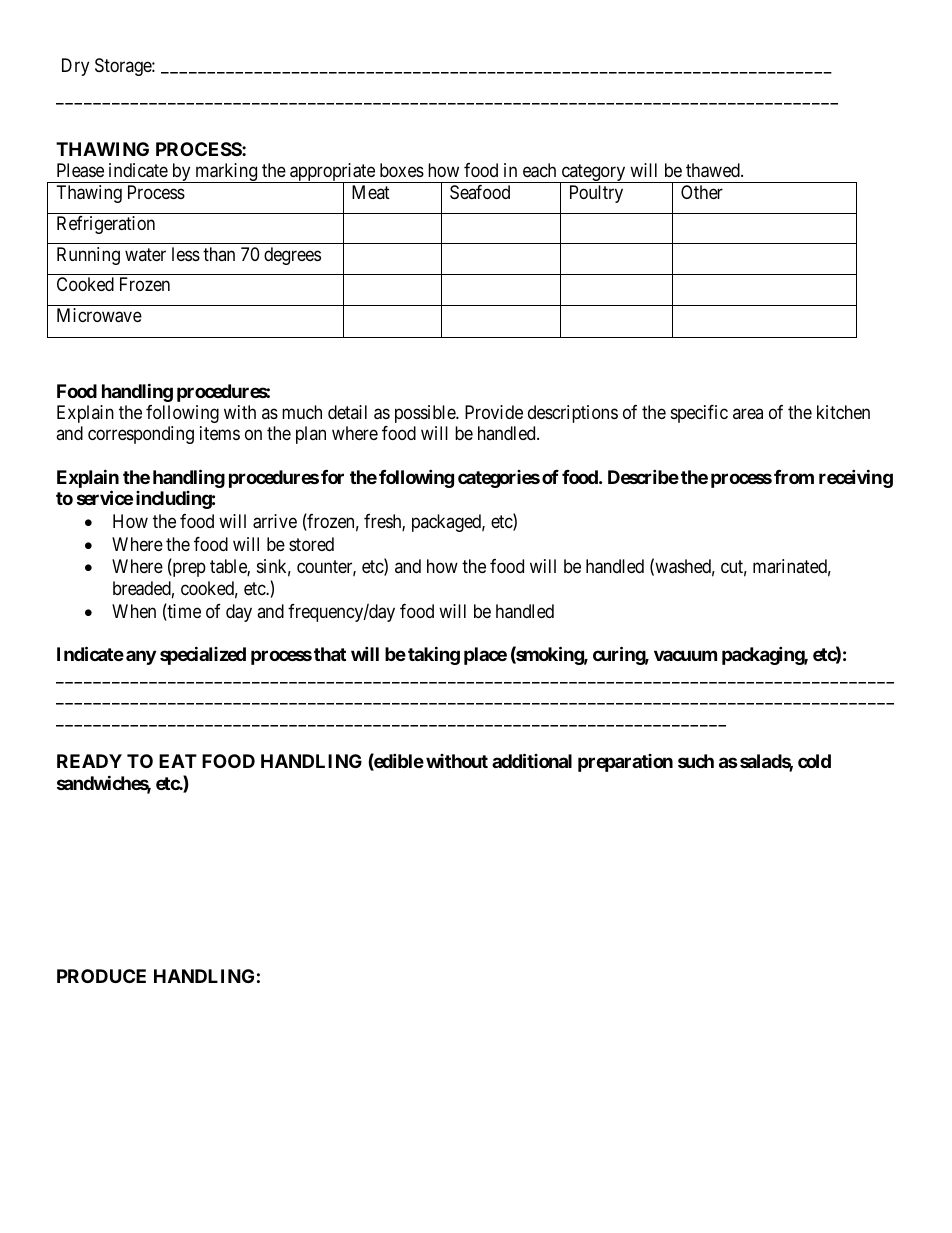 The width and height of the screenshot is (952, 1233). What do you see at coordinates (141, 435) in the screenshot?
I see `corresponding` at bounding box center [141, 435].
